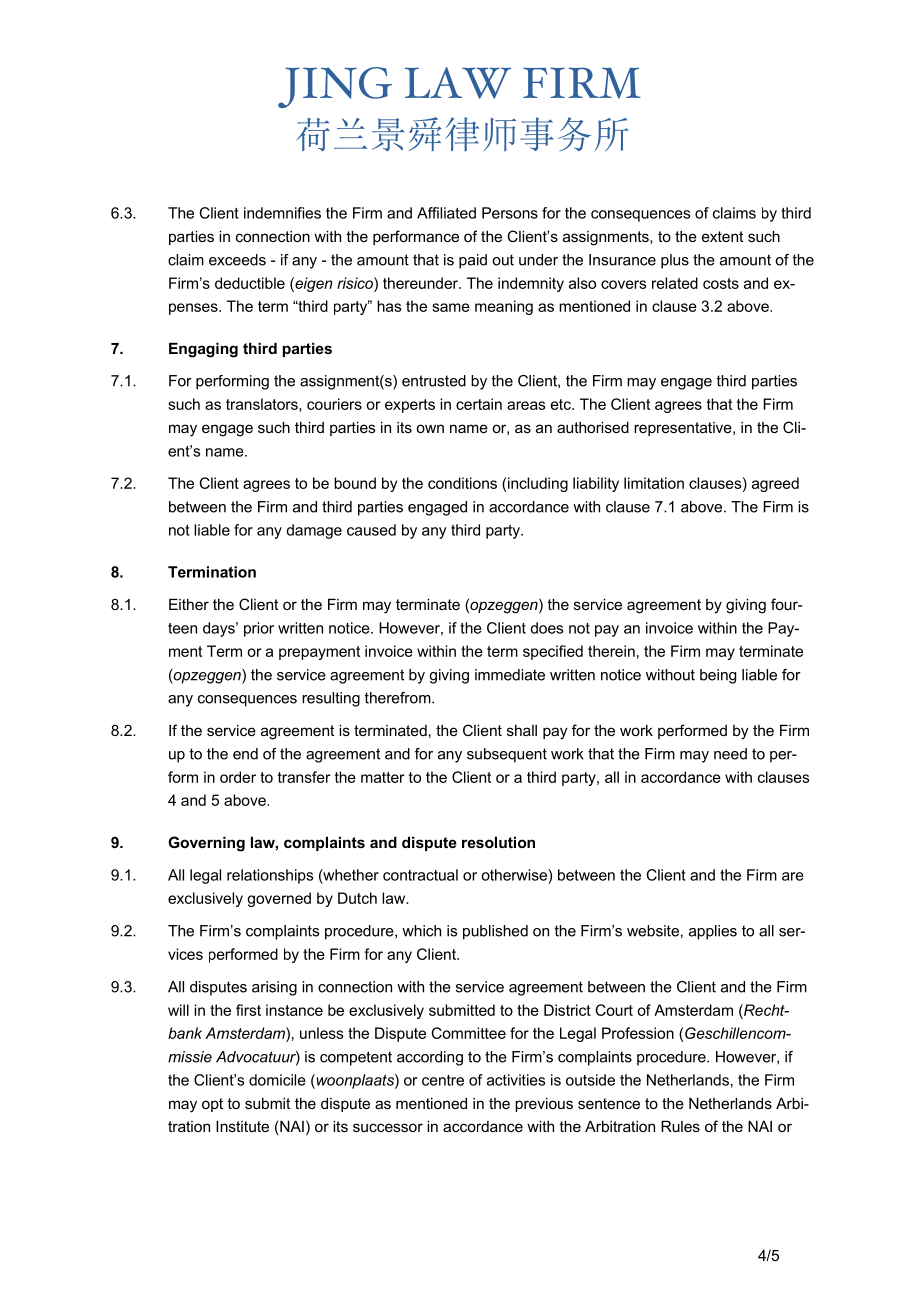  What do you see at coordinates (718, 676) in the page?
I see `being` at bounding box center [718, 676].
